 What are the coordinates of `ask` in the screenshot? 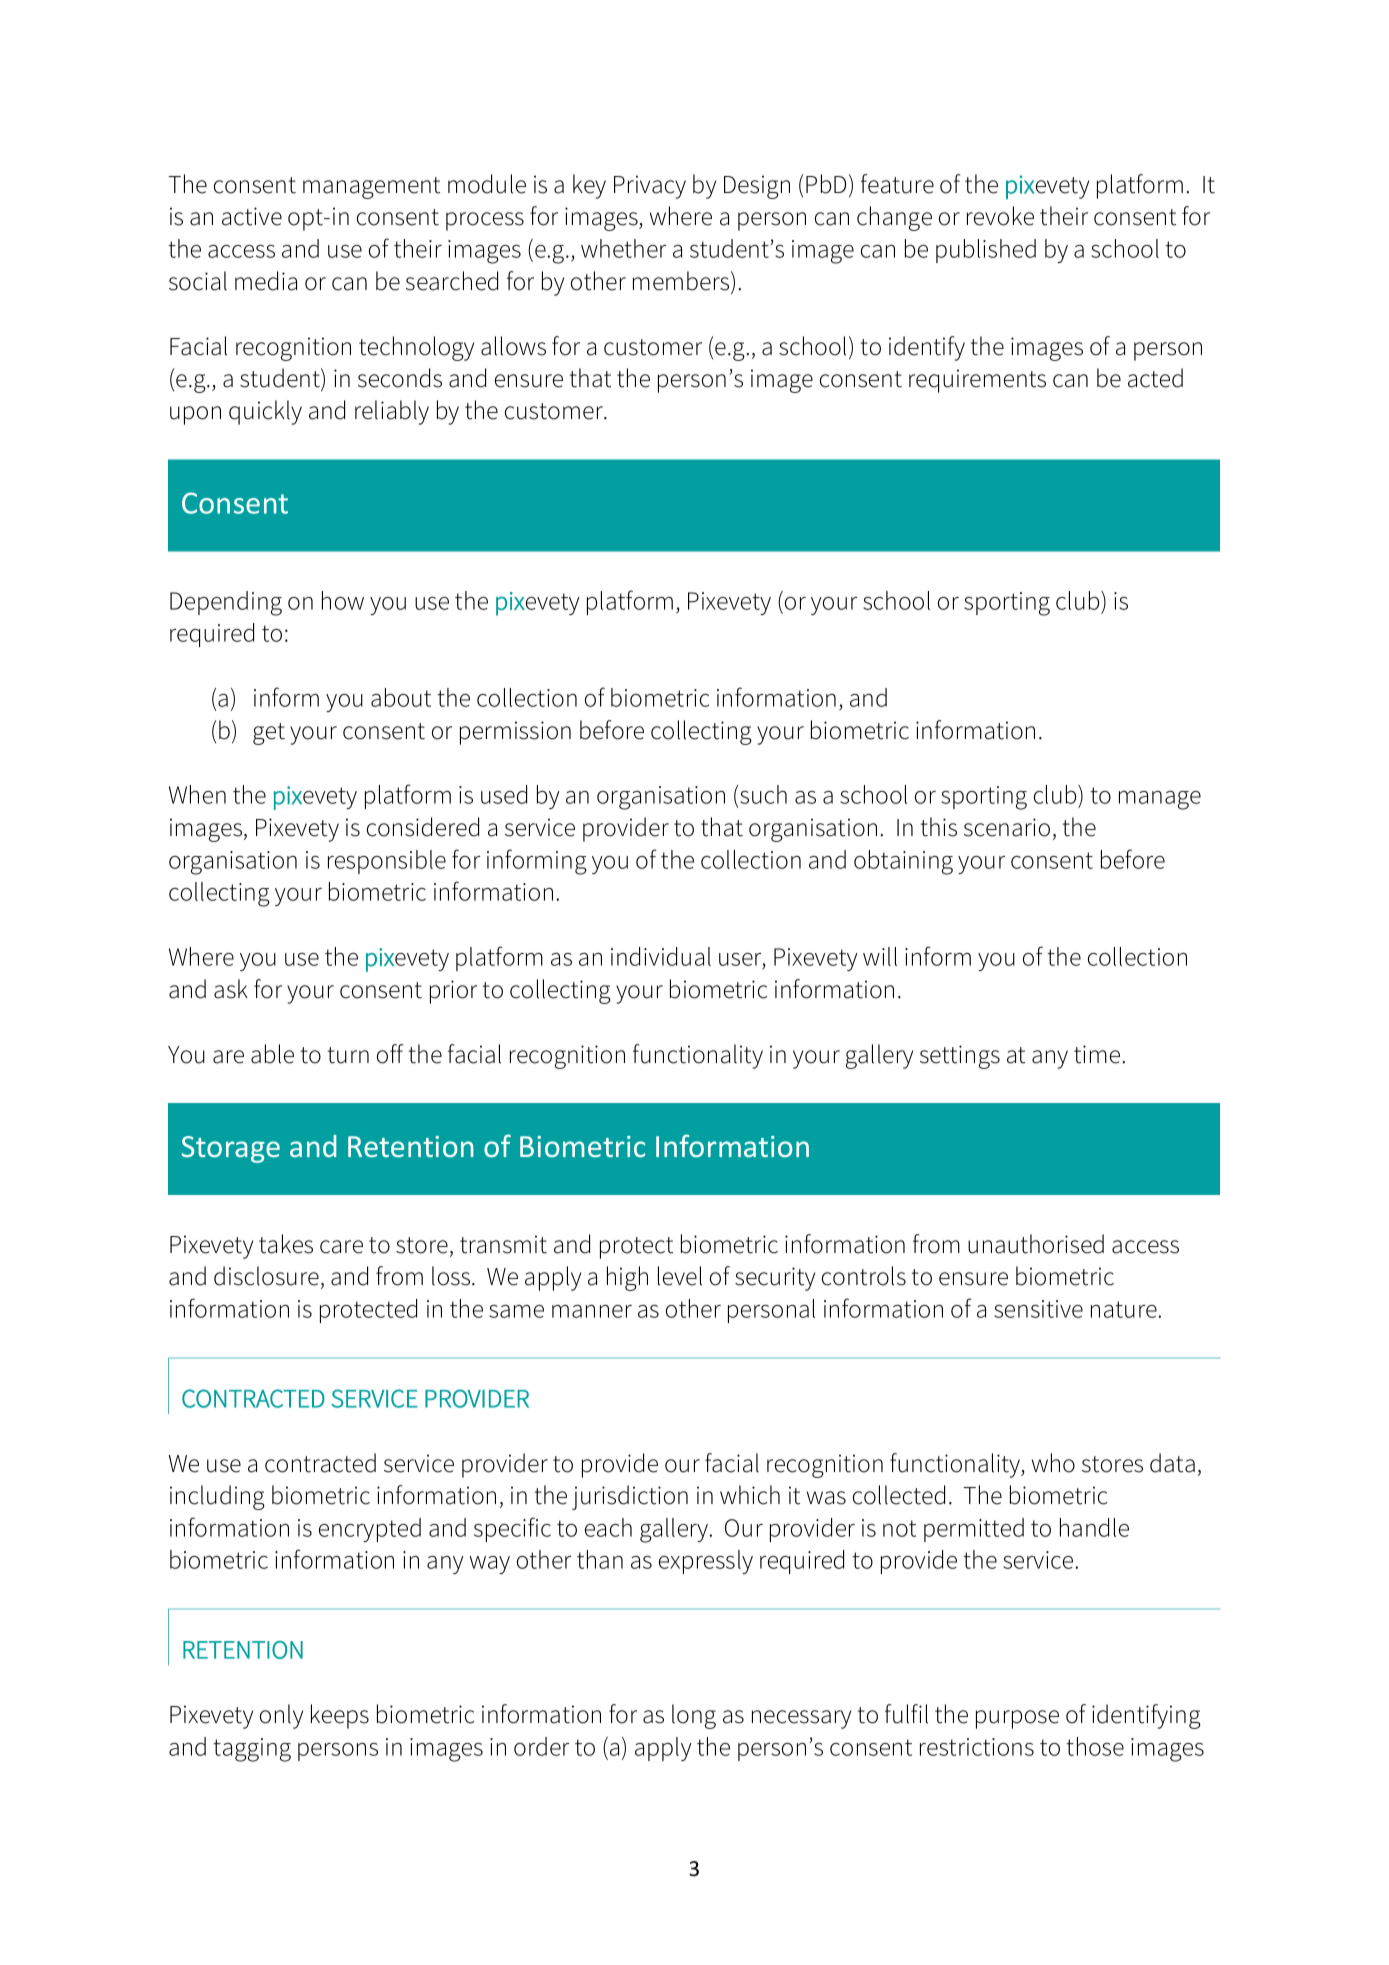 It's located at (231, 989).
